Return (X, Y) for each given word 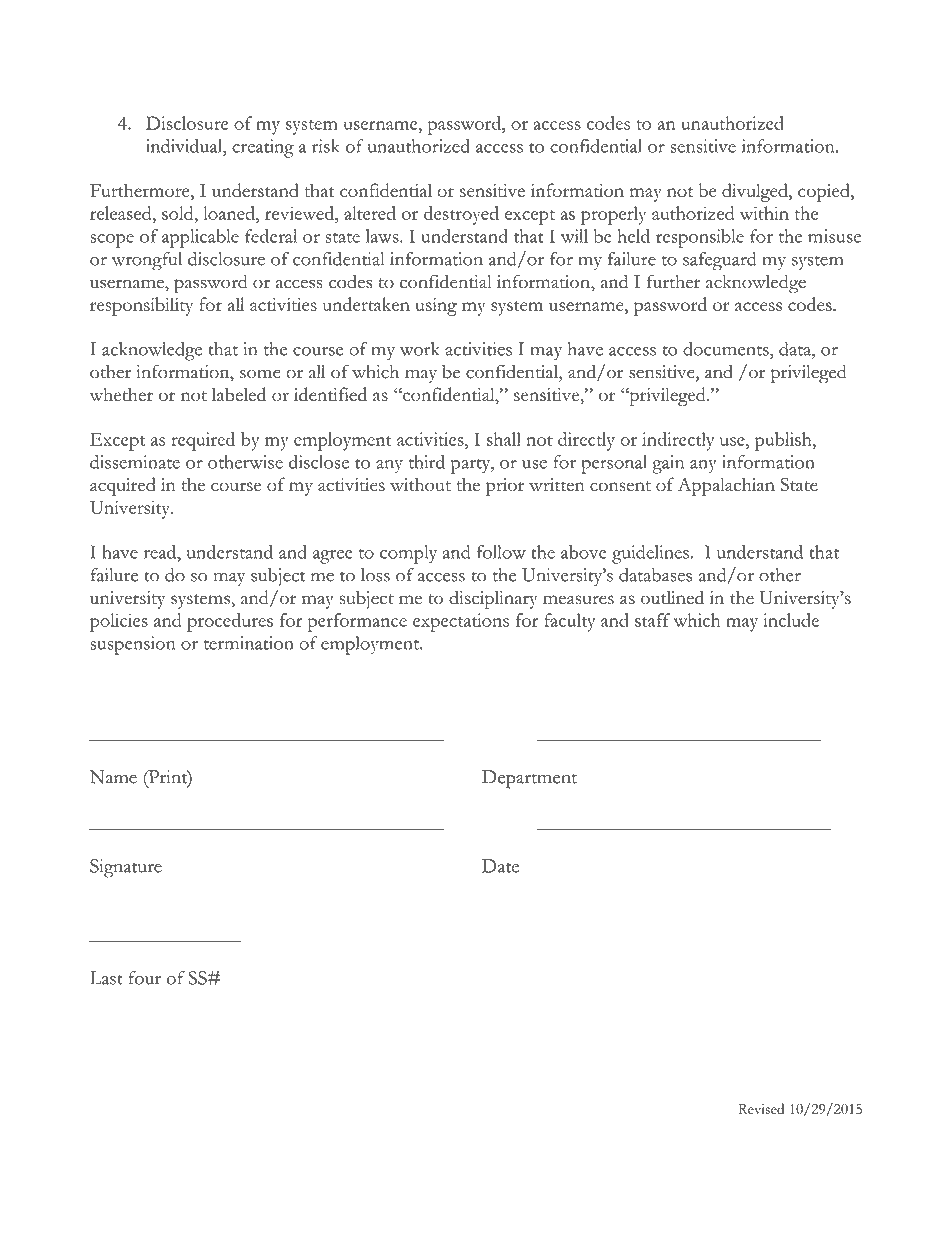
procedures (230, 622)
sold (179, 213)
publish (784, 441)
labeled (239, 394)
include (791, 620)
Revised (761, 1108)
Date (500, 866)
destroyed (461, 215)
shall (504, 439)
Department (529, 779)
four (144, 978)
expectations (461, 622)
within (764, 213)
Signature (126, 868)
